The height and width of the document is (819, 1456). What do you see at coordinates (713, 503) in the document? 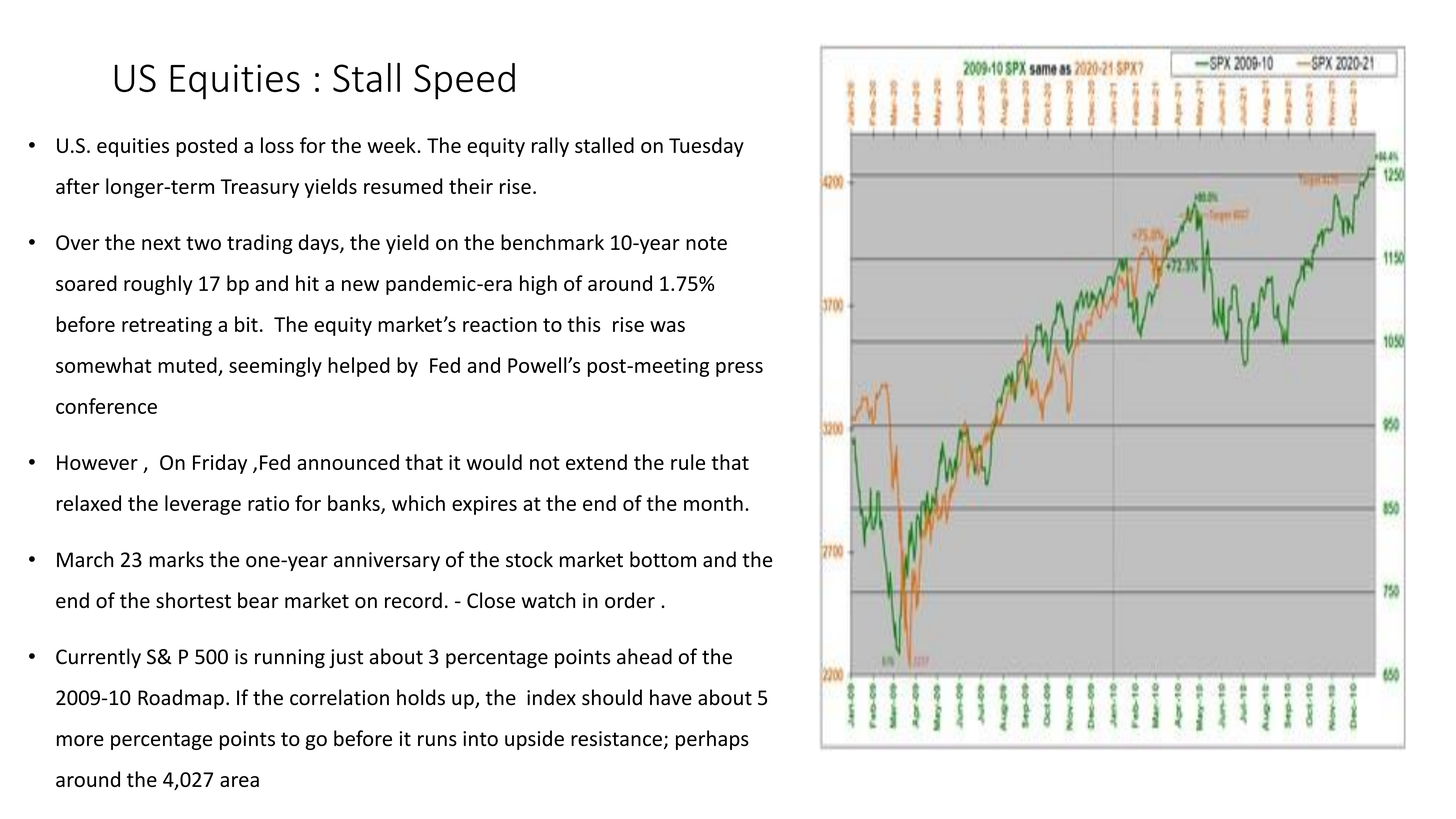
I see `month` at bounding box center [713, 503].
